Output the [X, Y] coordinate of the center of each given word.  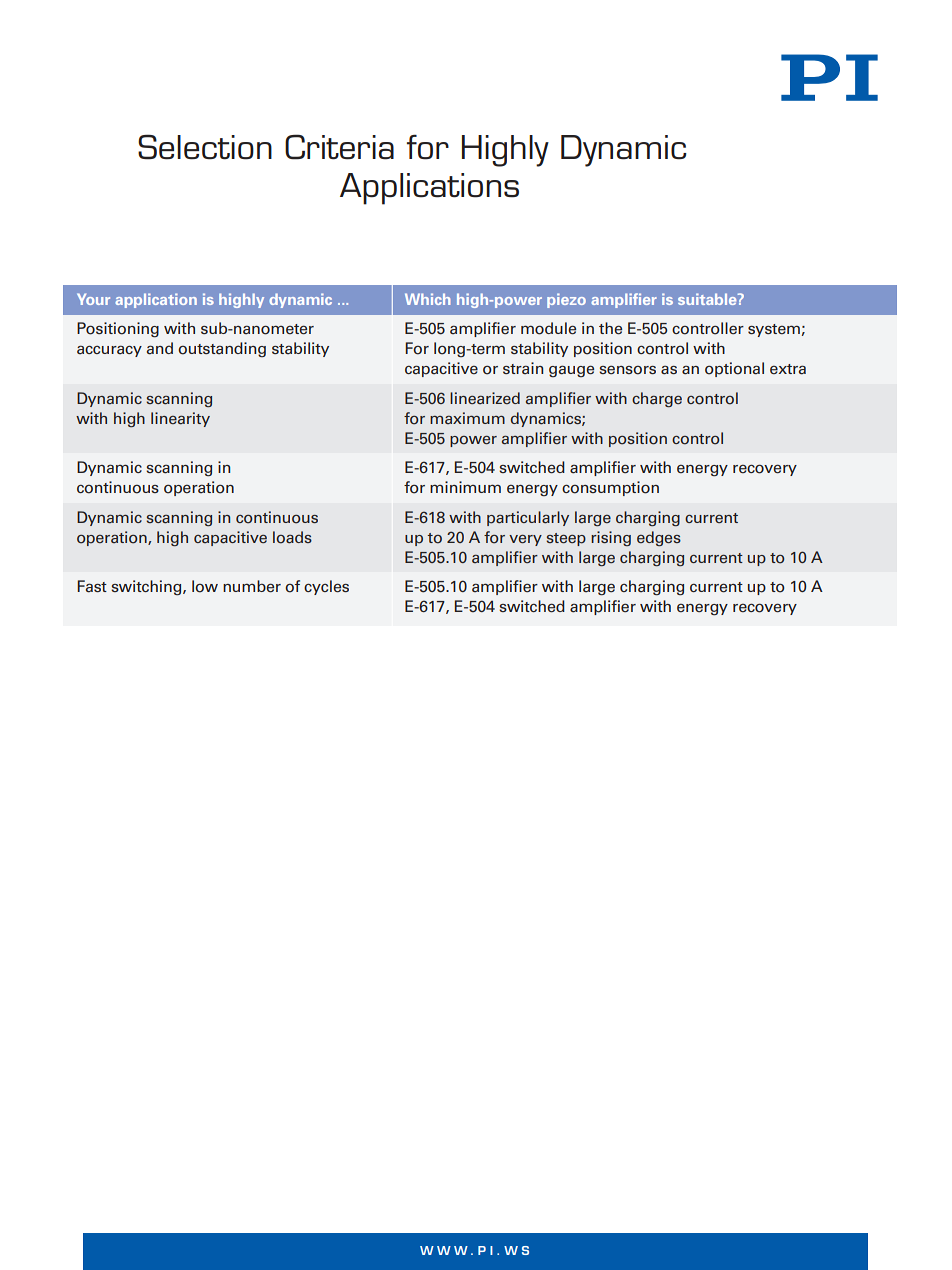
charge [657, 399]
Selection [205, 147]
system [774, 330]
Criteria [339, 147]
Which [428, 299]
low [205, 586]
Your [93, 299]
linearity [180, 419]
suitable [708, 299]
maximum [467, 418]
